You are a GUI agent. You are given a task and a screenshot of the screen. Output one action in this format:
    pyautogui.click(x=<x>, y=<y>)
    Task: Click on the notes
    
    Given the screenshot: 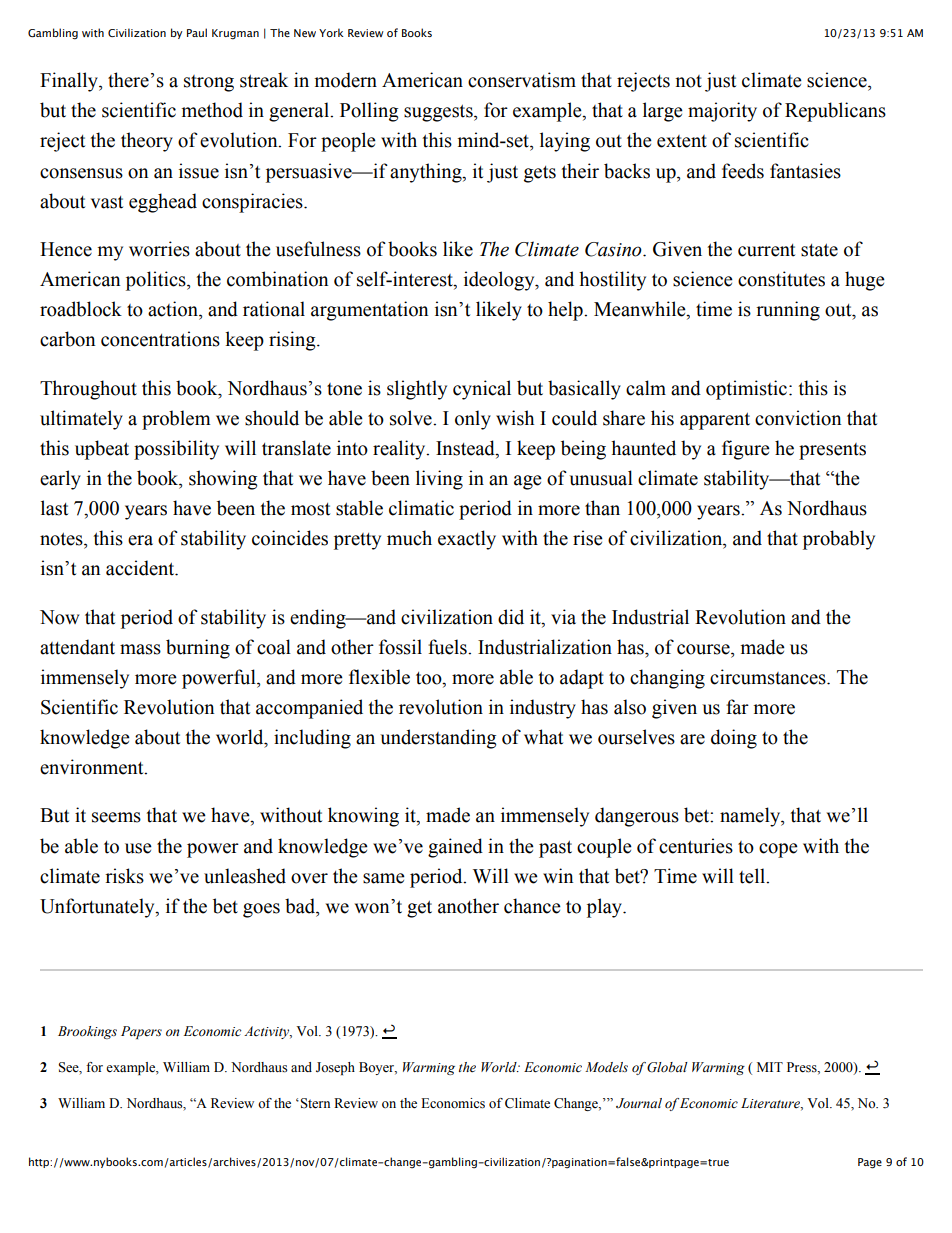 What is the action you would take?
    pyautogui.click(x=62, y=539)
